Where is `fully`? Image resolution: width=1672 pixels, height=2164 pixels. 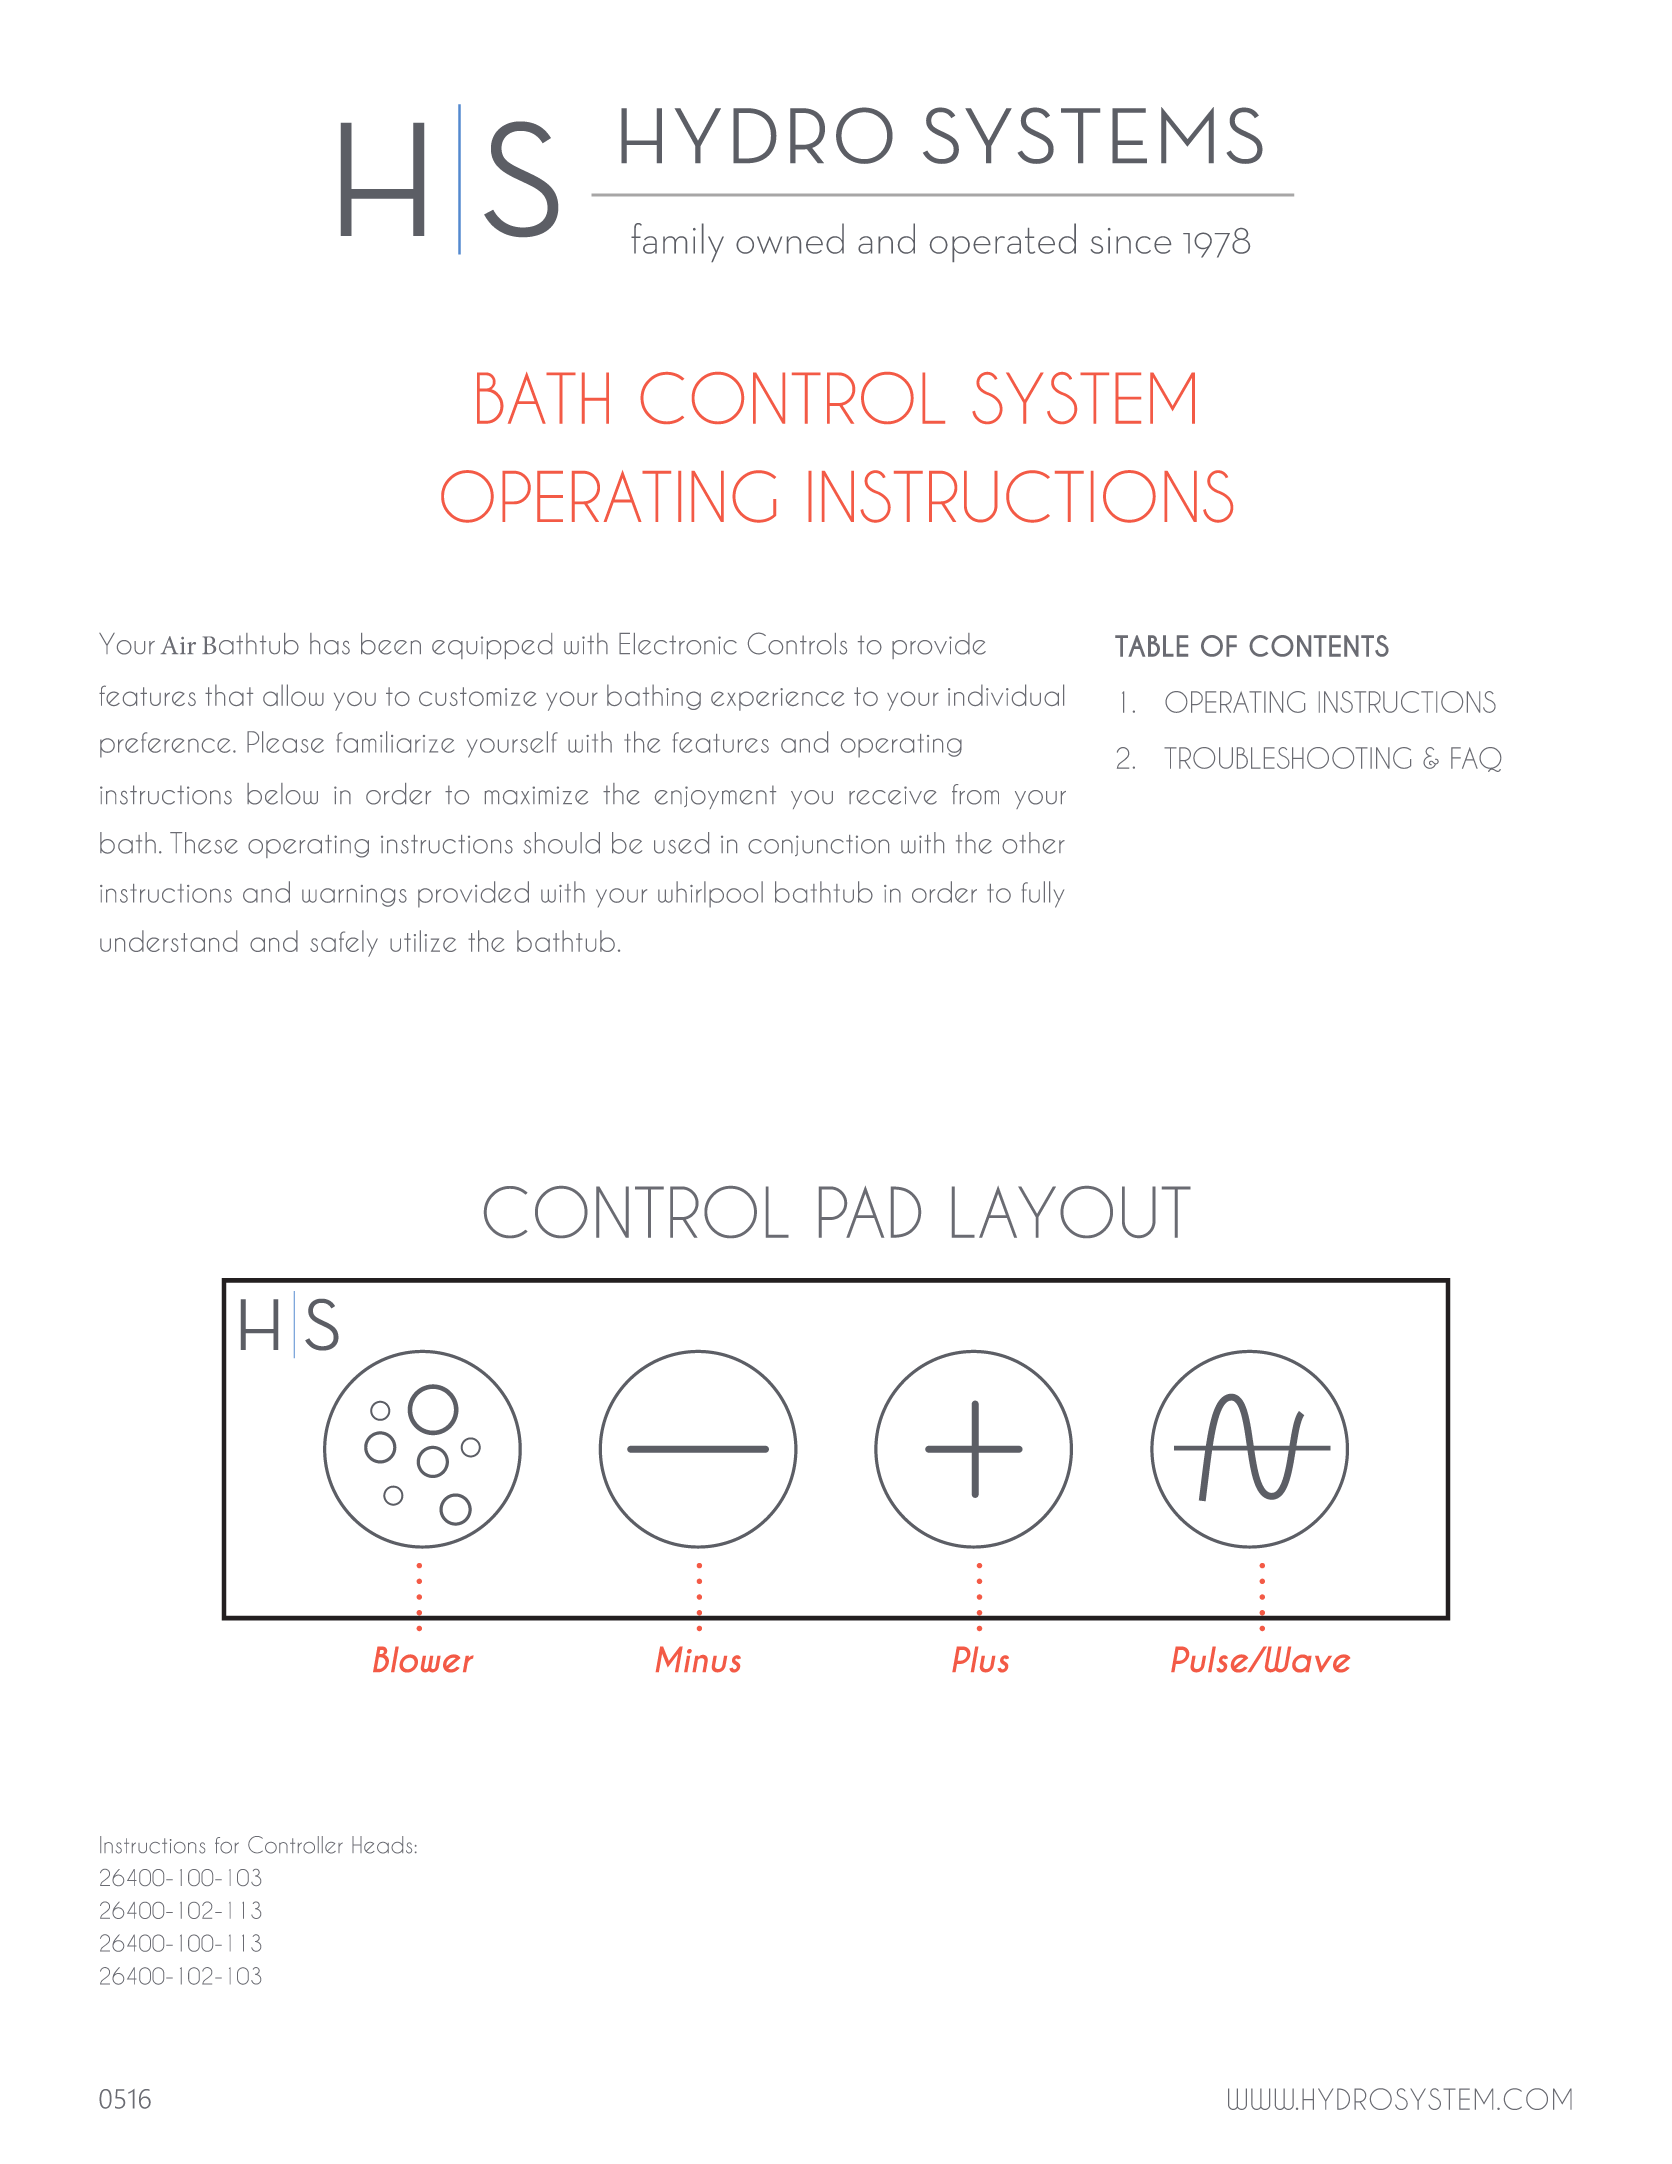 fully is located at coordinates (1043, 894).
